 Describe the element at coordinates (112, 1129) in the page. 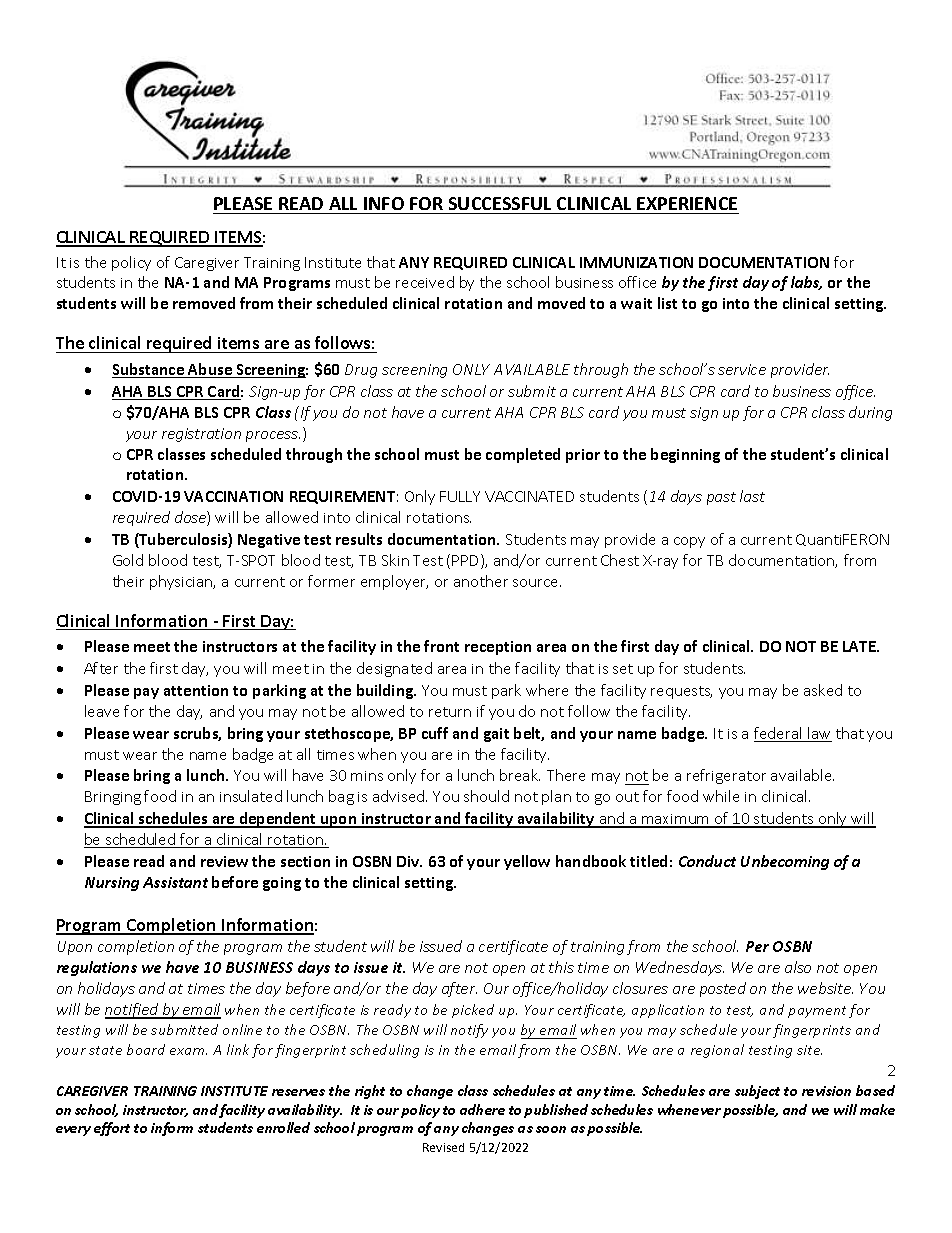

I see `effort` at that location.
